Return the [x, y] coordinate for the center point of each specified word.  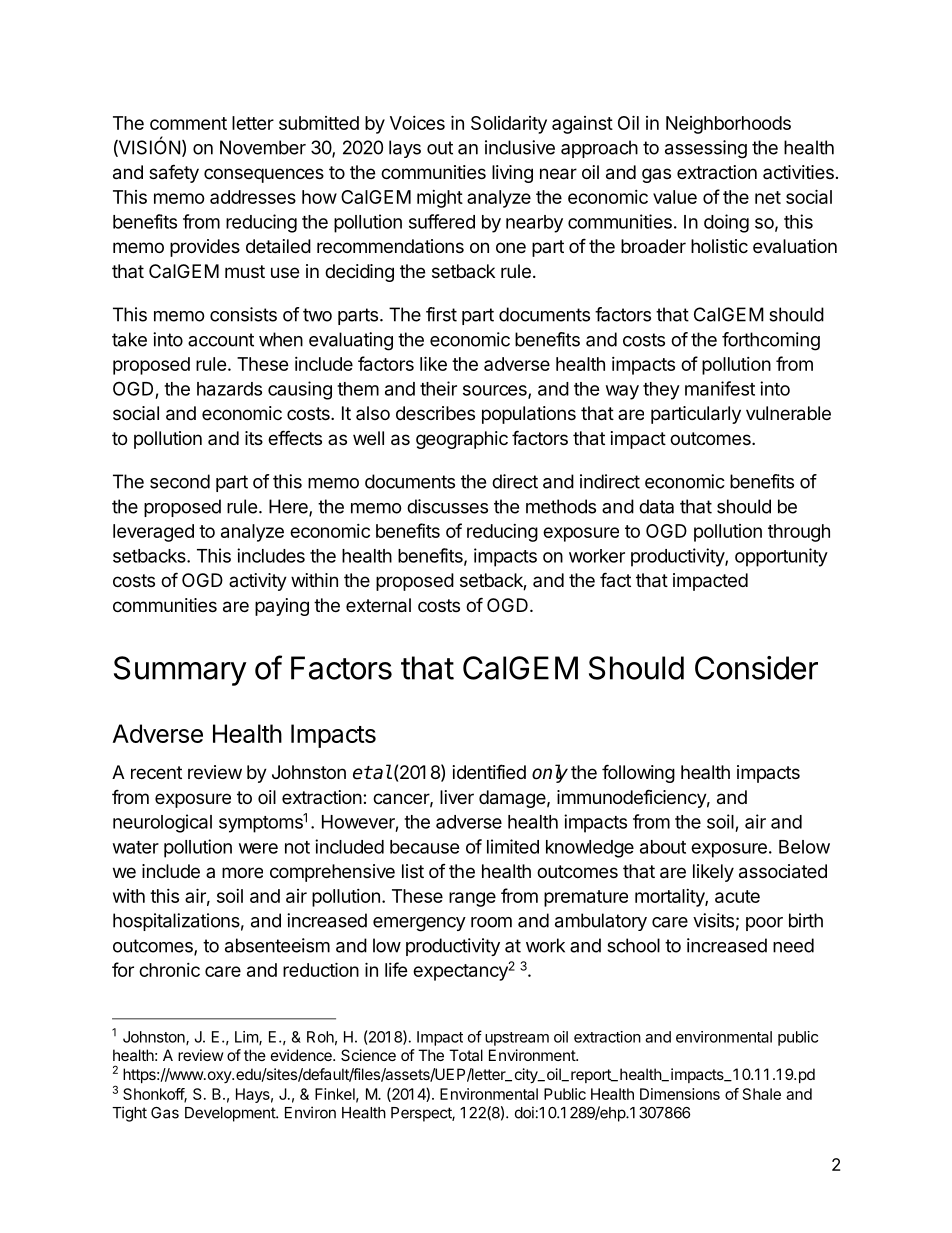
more [242, 872]
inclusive [520, 147]
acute [737, 896]
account [221, 340]
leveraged [153, 533]
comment [188, 123]
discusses [447, 506]
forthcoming [771, 341]
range [472, 899]
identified [489, 771]
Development [231, 1114]
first [441, 314]
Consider [756, 668]
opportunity [781, 557]
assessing [706, 149]
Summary [180, 671]
